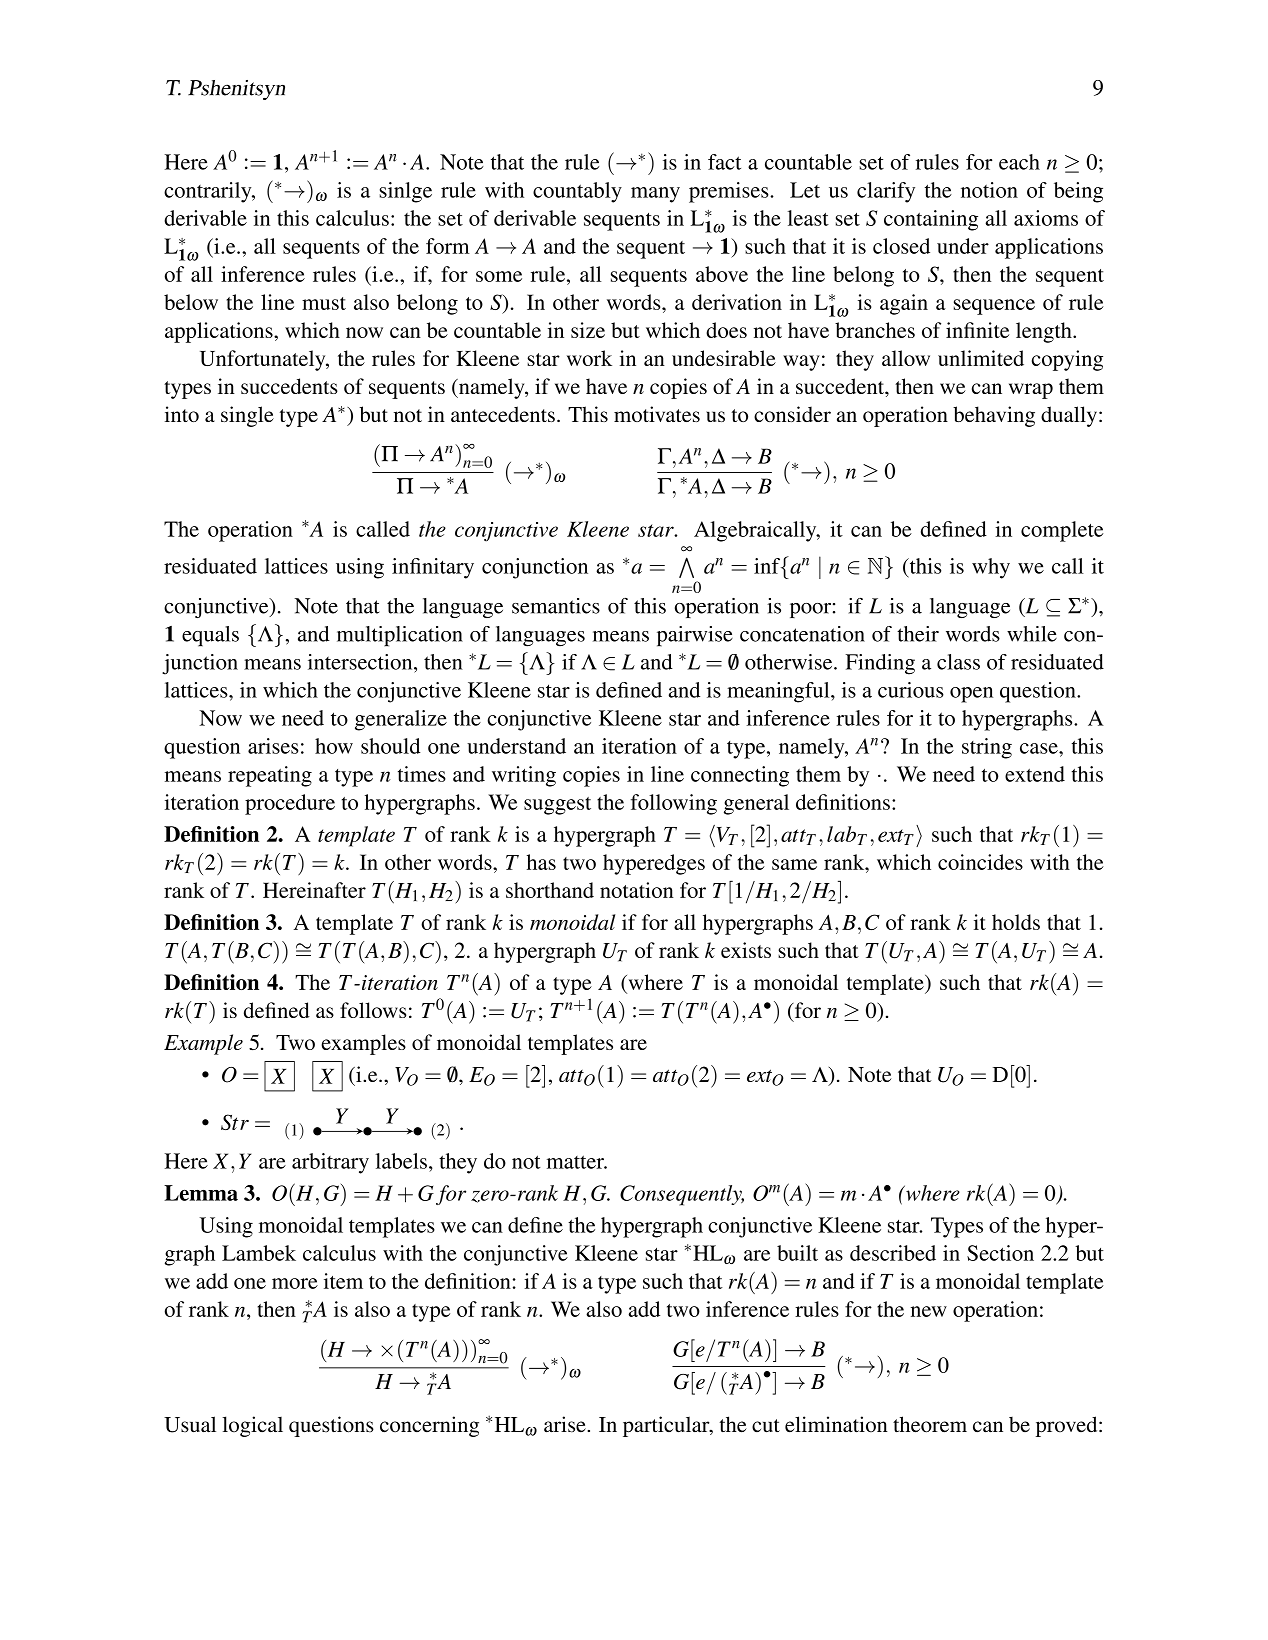 Image resolution: width=1268 pixels, height=1640 pixels. I want to click on equals, so click(210, 636).
